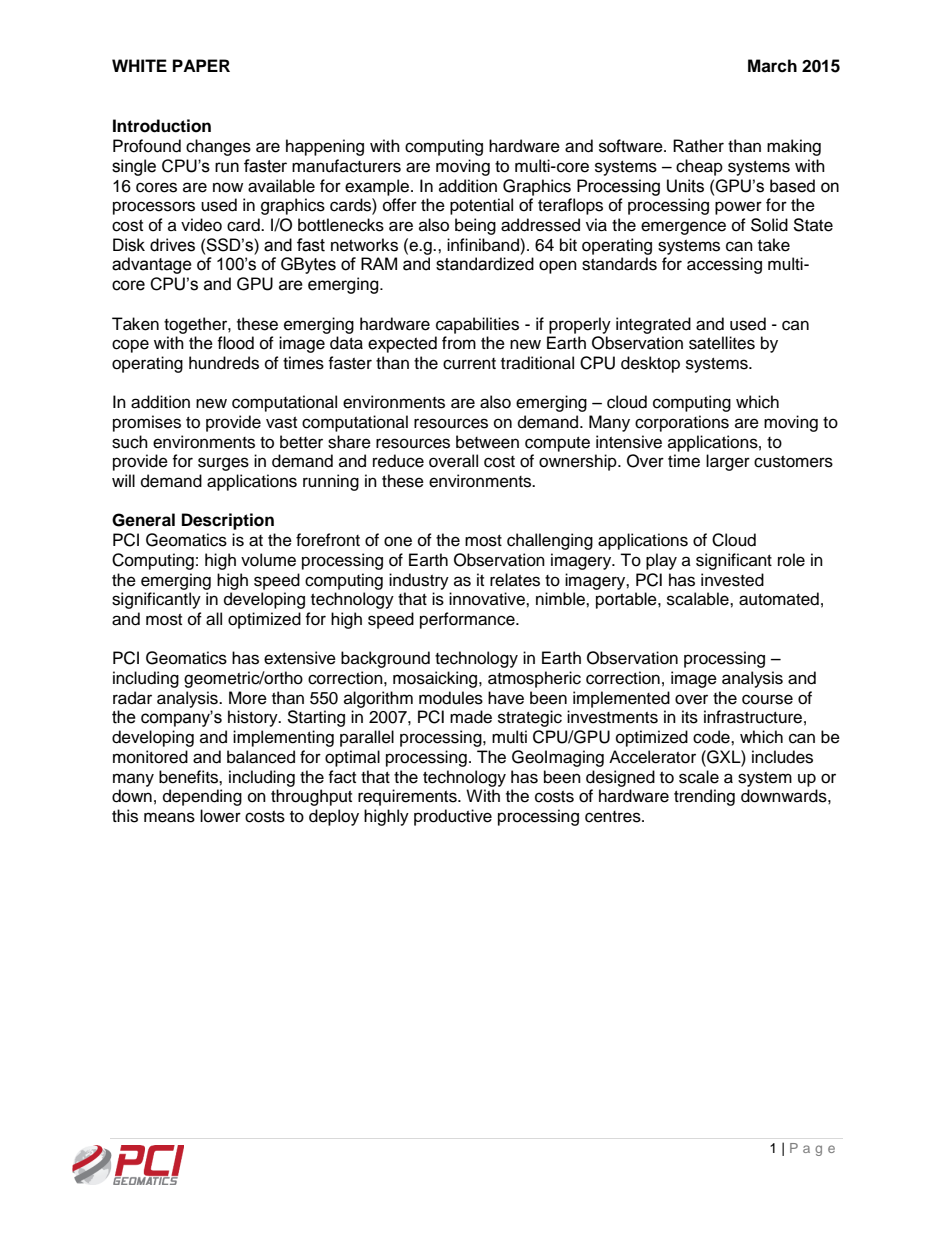 This screenshot has width=952, height=1233. What do you see at coordinates (722, 343) in the screenshot?
I see `satellites` at bounding box center [722, 343].
